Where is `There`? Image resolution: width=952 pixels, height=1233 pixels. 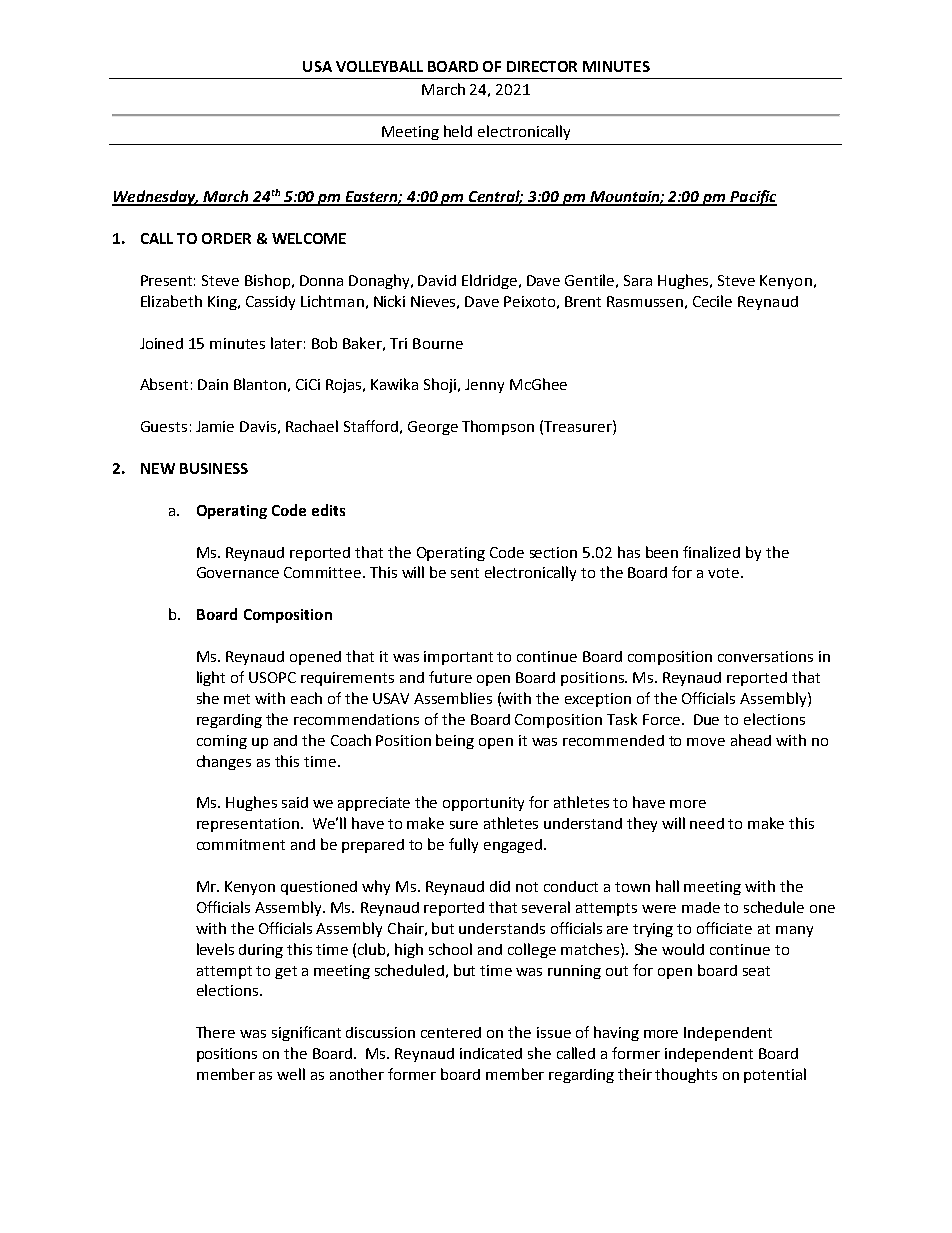
There is located at coordinates (215, 1032).
